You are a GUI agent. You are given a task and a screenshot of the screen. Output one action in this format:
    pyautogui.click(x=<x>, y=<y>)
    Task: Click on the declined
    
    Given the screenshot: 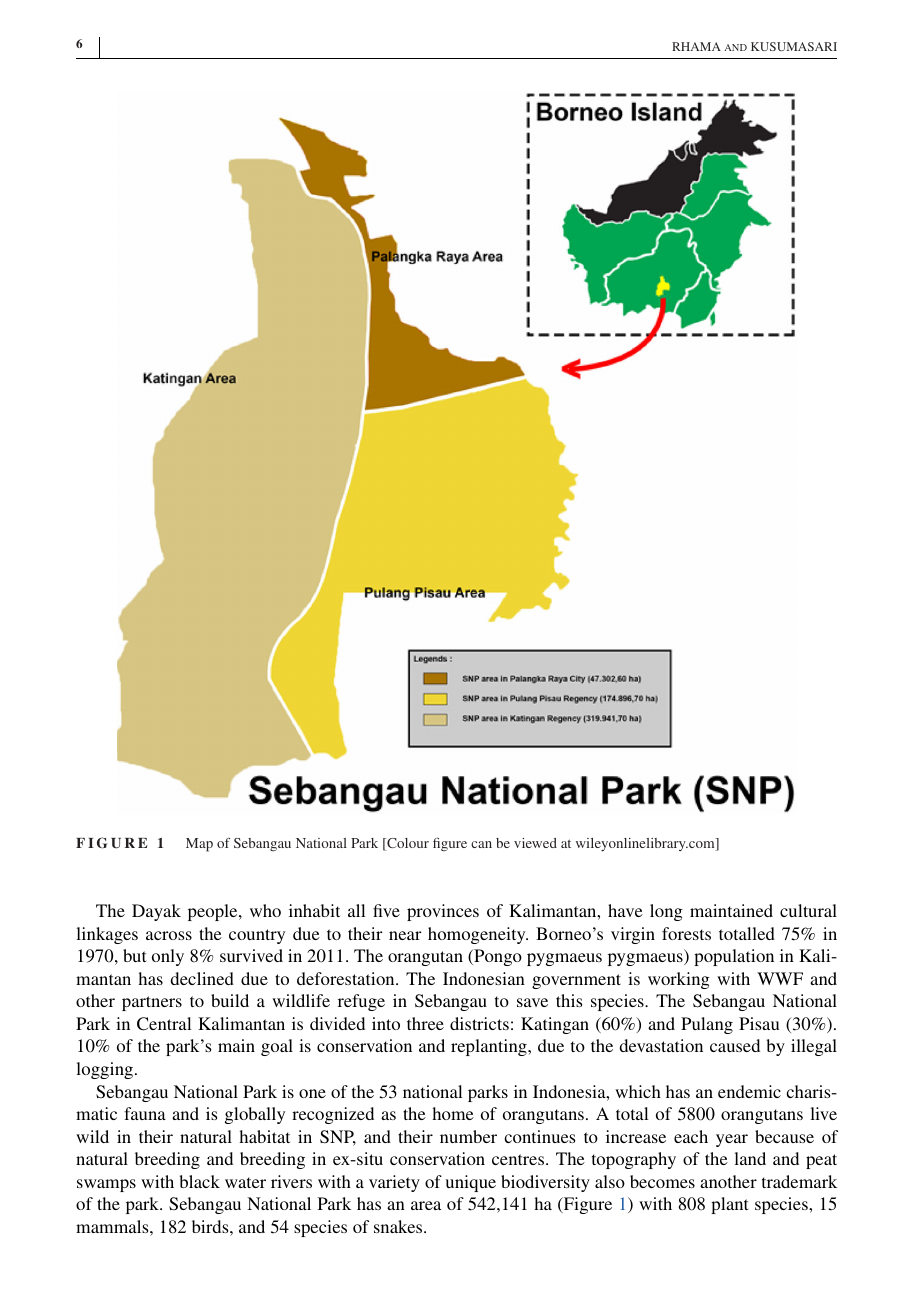 What is the action you would take?
    pyautogui.click(x=202, y=978)
